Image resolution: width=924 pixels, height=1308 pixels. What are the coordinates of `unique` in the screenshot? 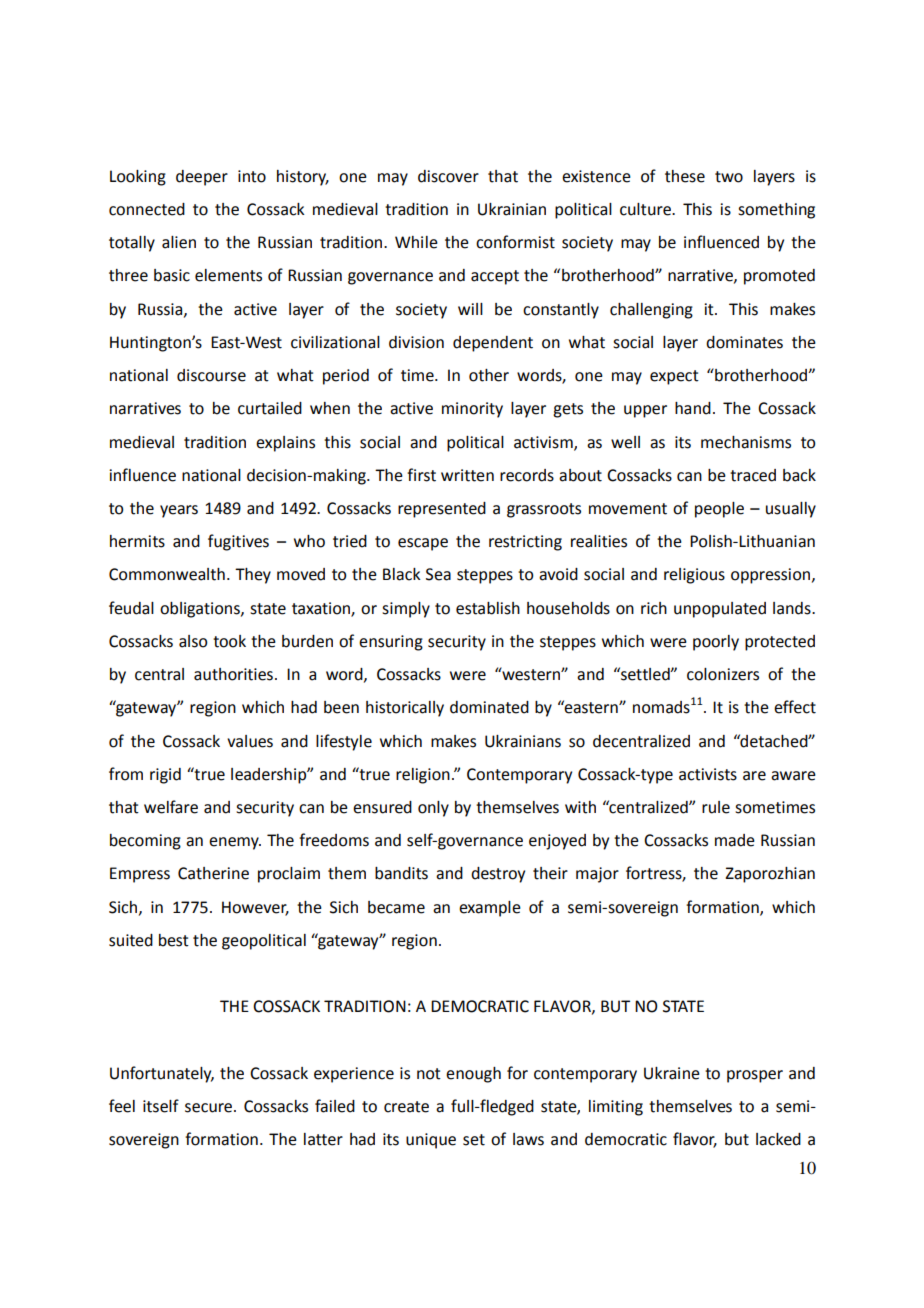 It's located at (431, 1141).
